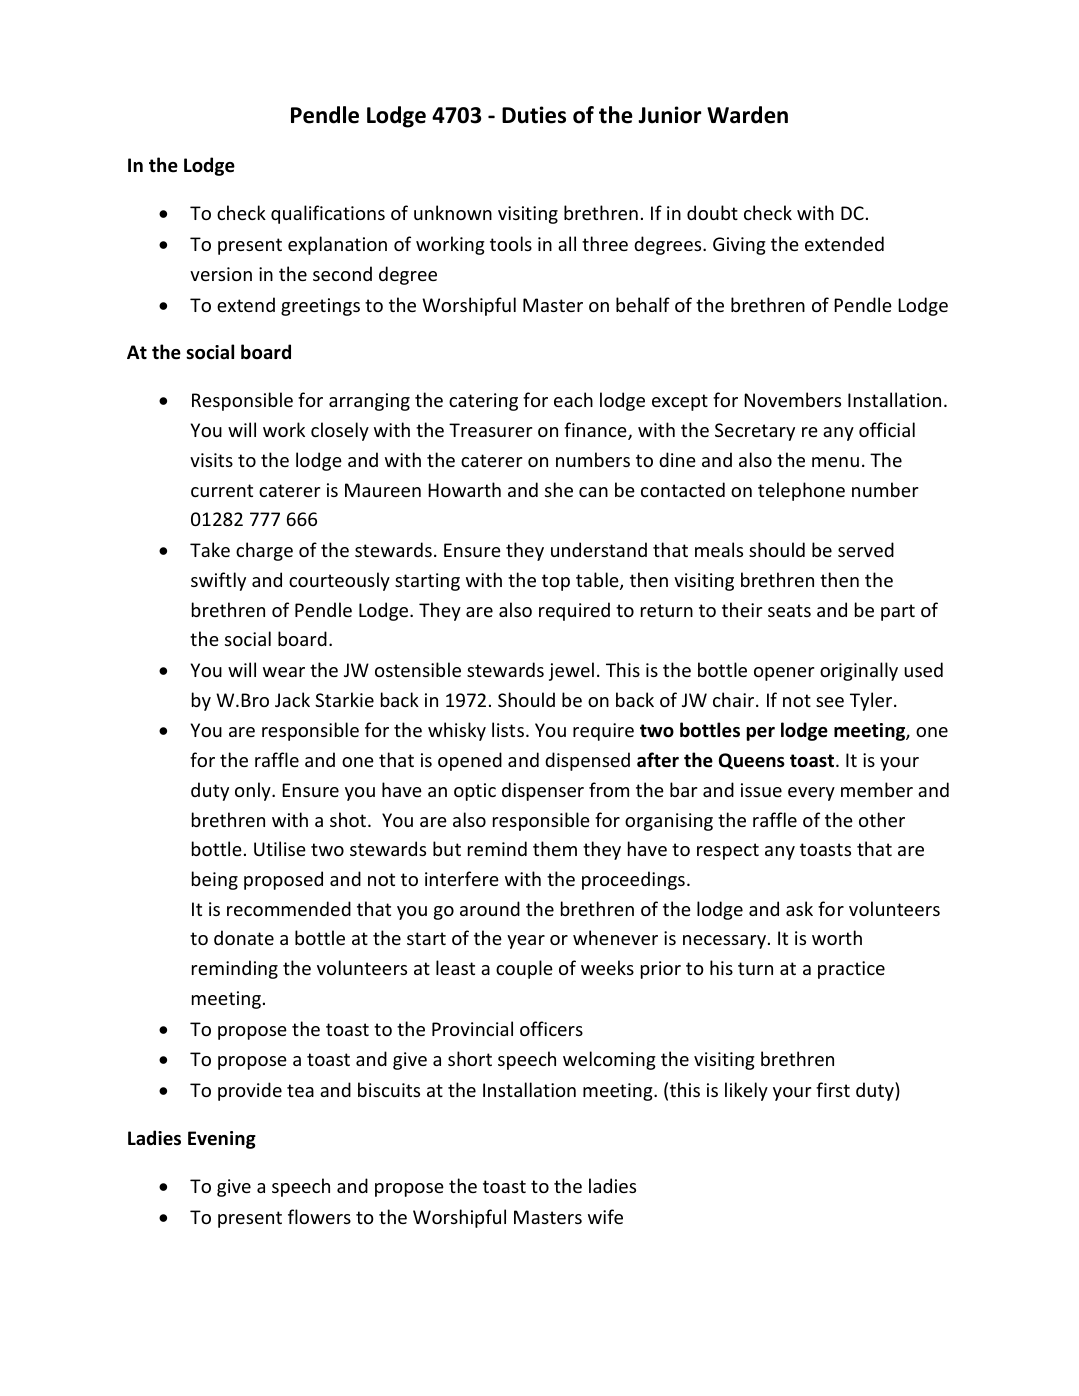 The width and height of the screenshot is (1079, 1396). What do you see at coordinates (319, 1216) in the screenshot?
I see `flowers` at bounding box center [319, 1216].
